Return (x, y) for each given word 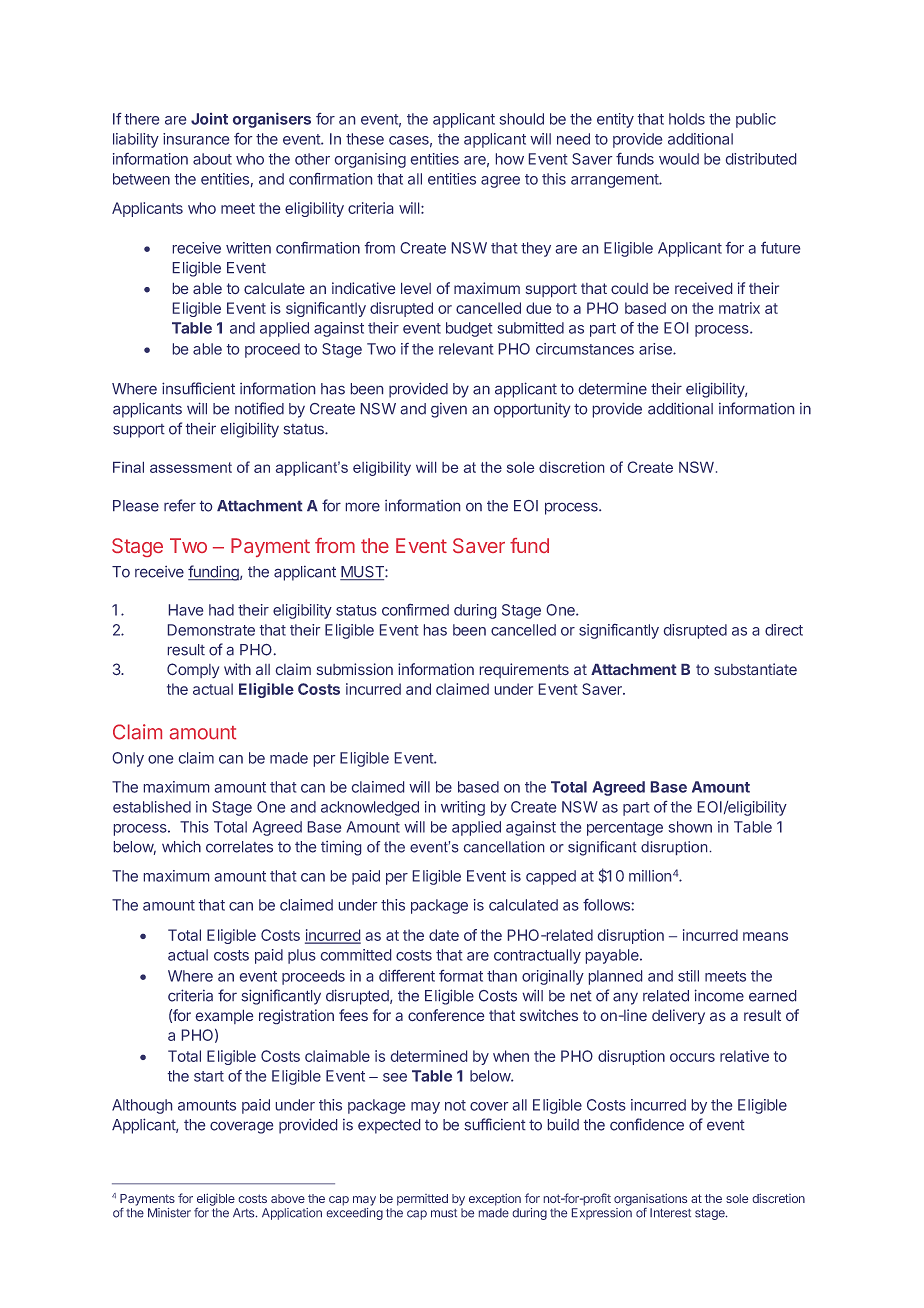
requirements (524, 670)
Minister (169, 1213)
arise (656, 349)
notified (259, 408)
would (679, 159)
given (449, 410)
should (522, 119)
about (212, 159)
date (444, 935)
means (765, 936)
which (181, 847)
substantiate (755, 669)
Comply (193, 670)
